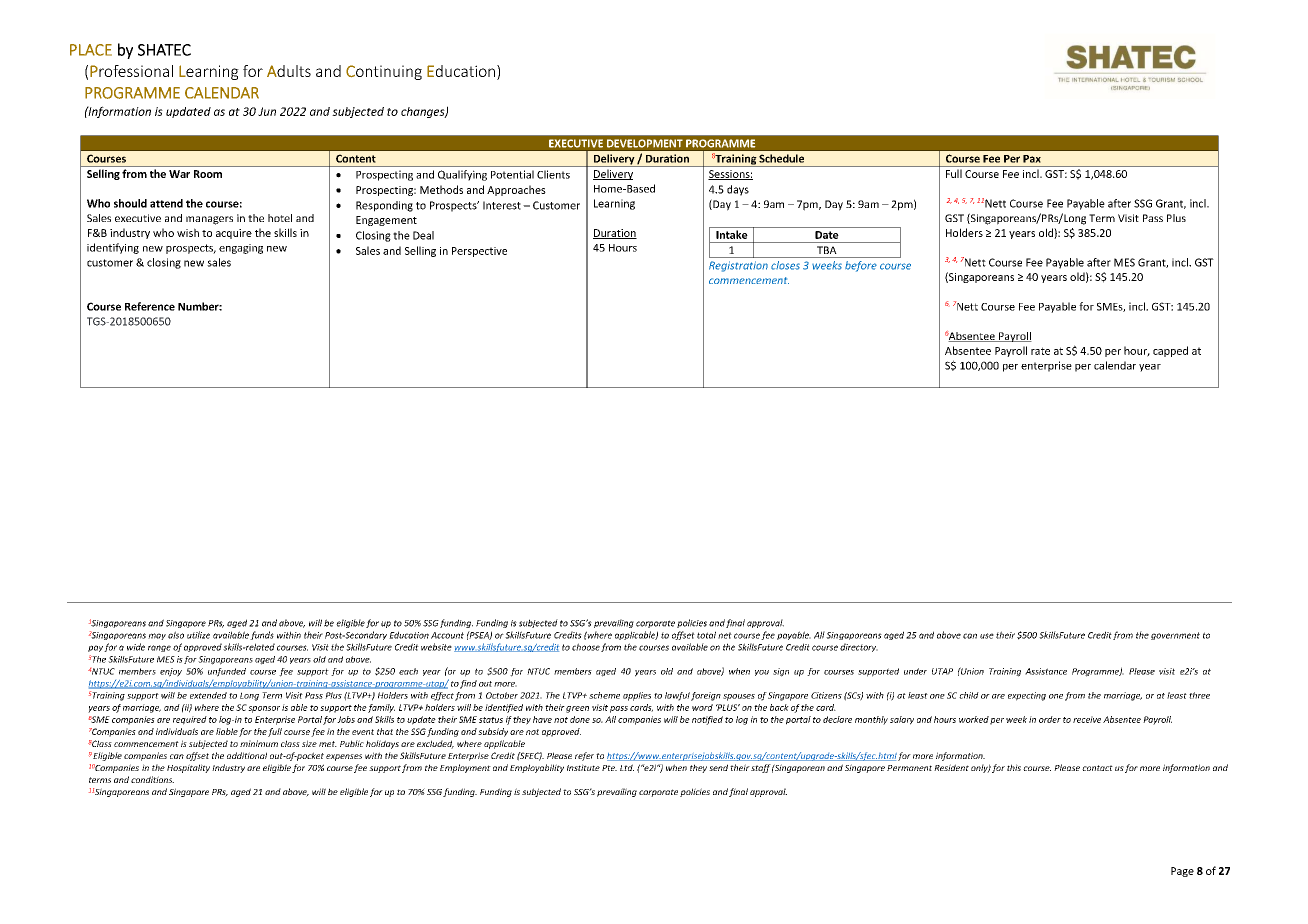 This screenshot has height=924, width=1308. What do you see at coordinates (1027, 696) in the screenshot?
I see `expecting` at bounding box center [1027, 696].
